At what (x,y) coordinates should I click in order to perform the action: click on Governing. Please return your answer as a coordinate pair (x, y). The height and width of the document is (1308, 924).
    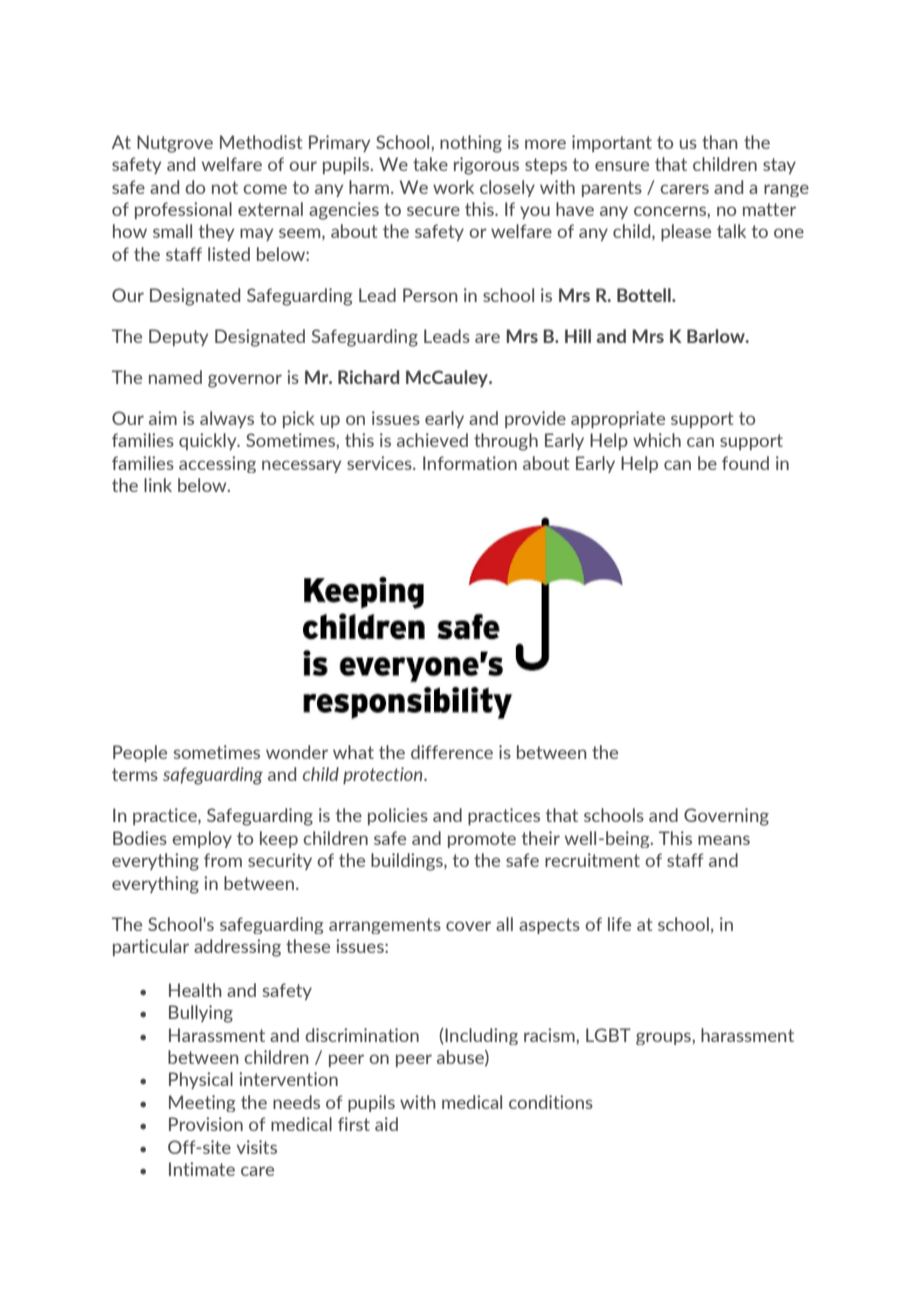
    Looking at the image, I should click on (726, 817).
